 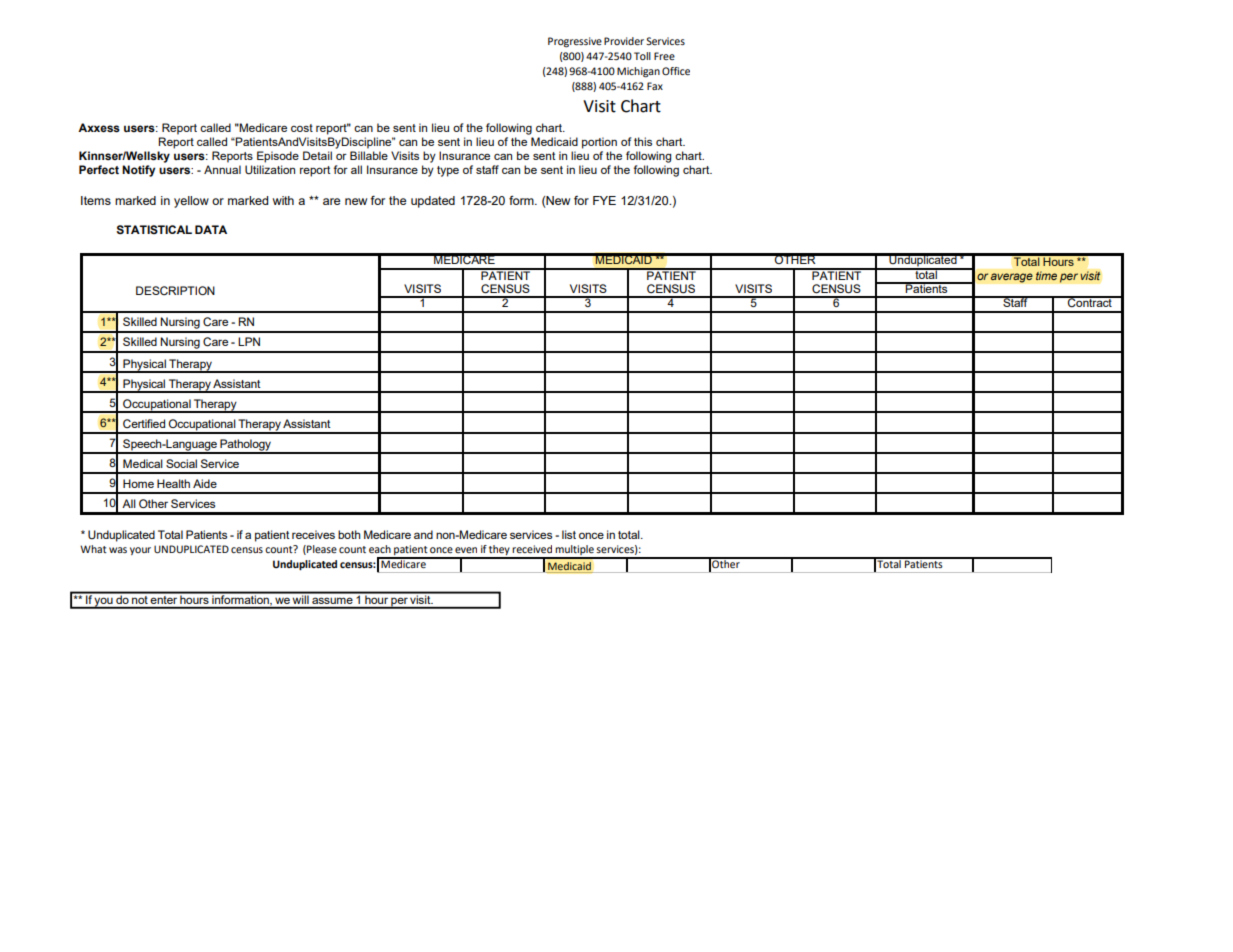 What do you see at coordinates (302, 128) in the document?
I see `cost` at bounding box center [302, 128].
